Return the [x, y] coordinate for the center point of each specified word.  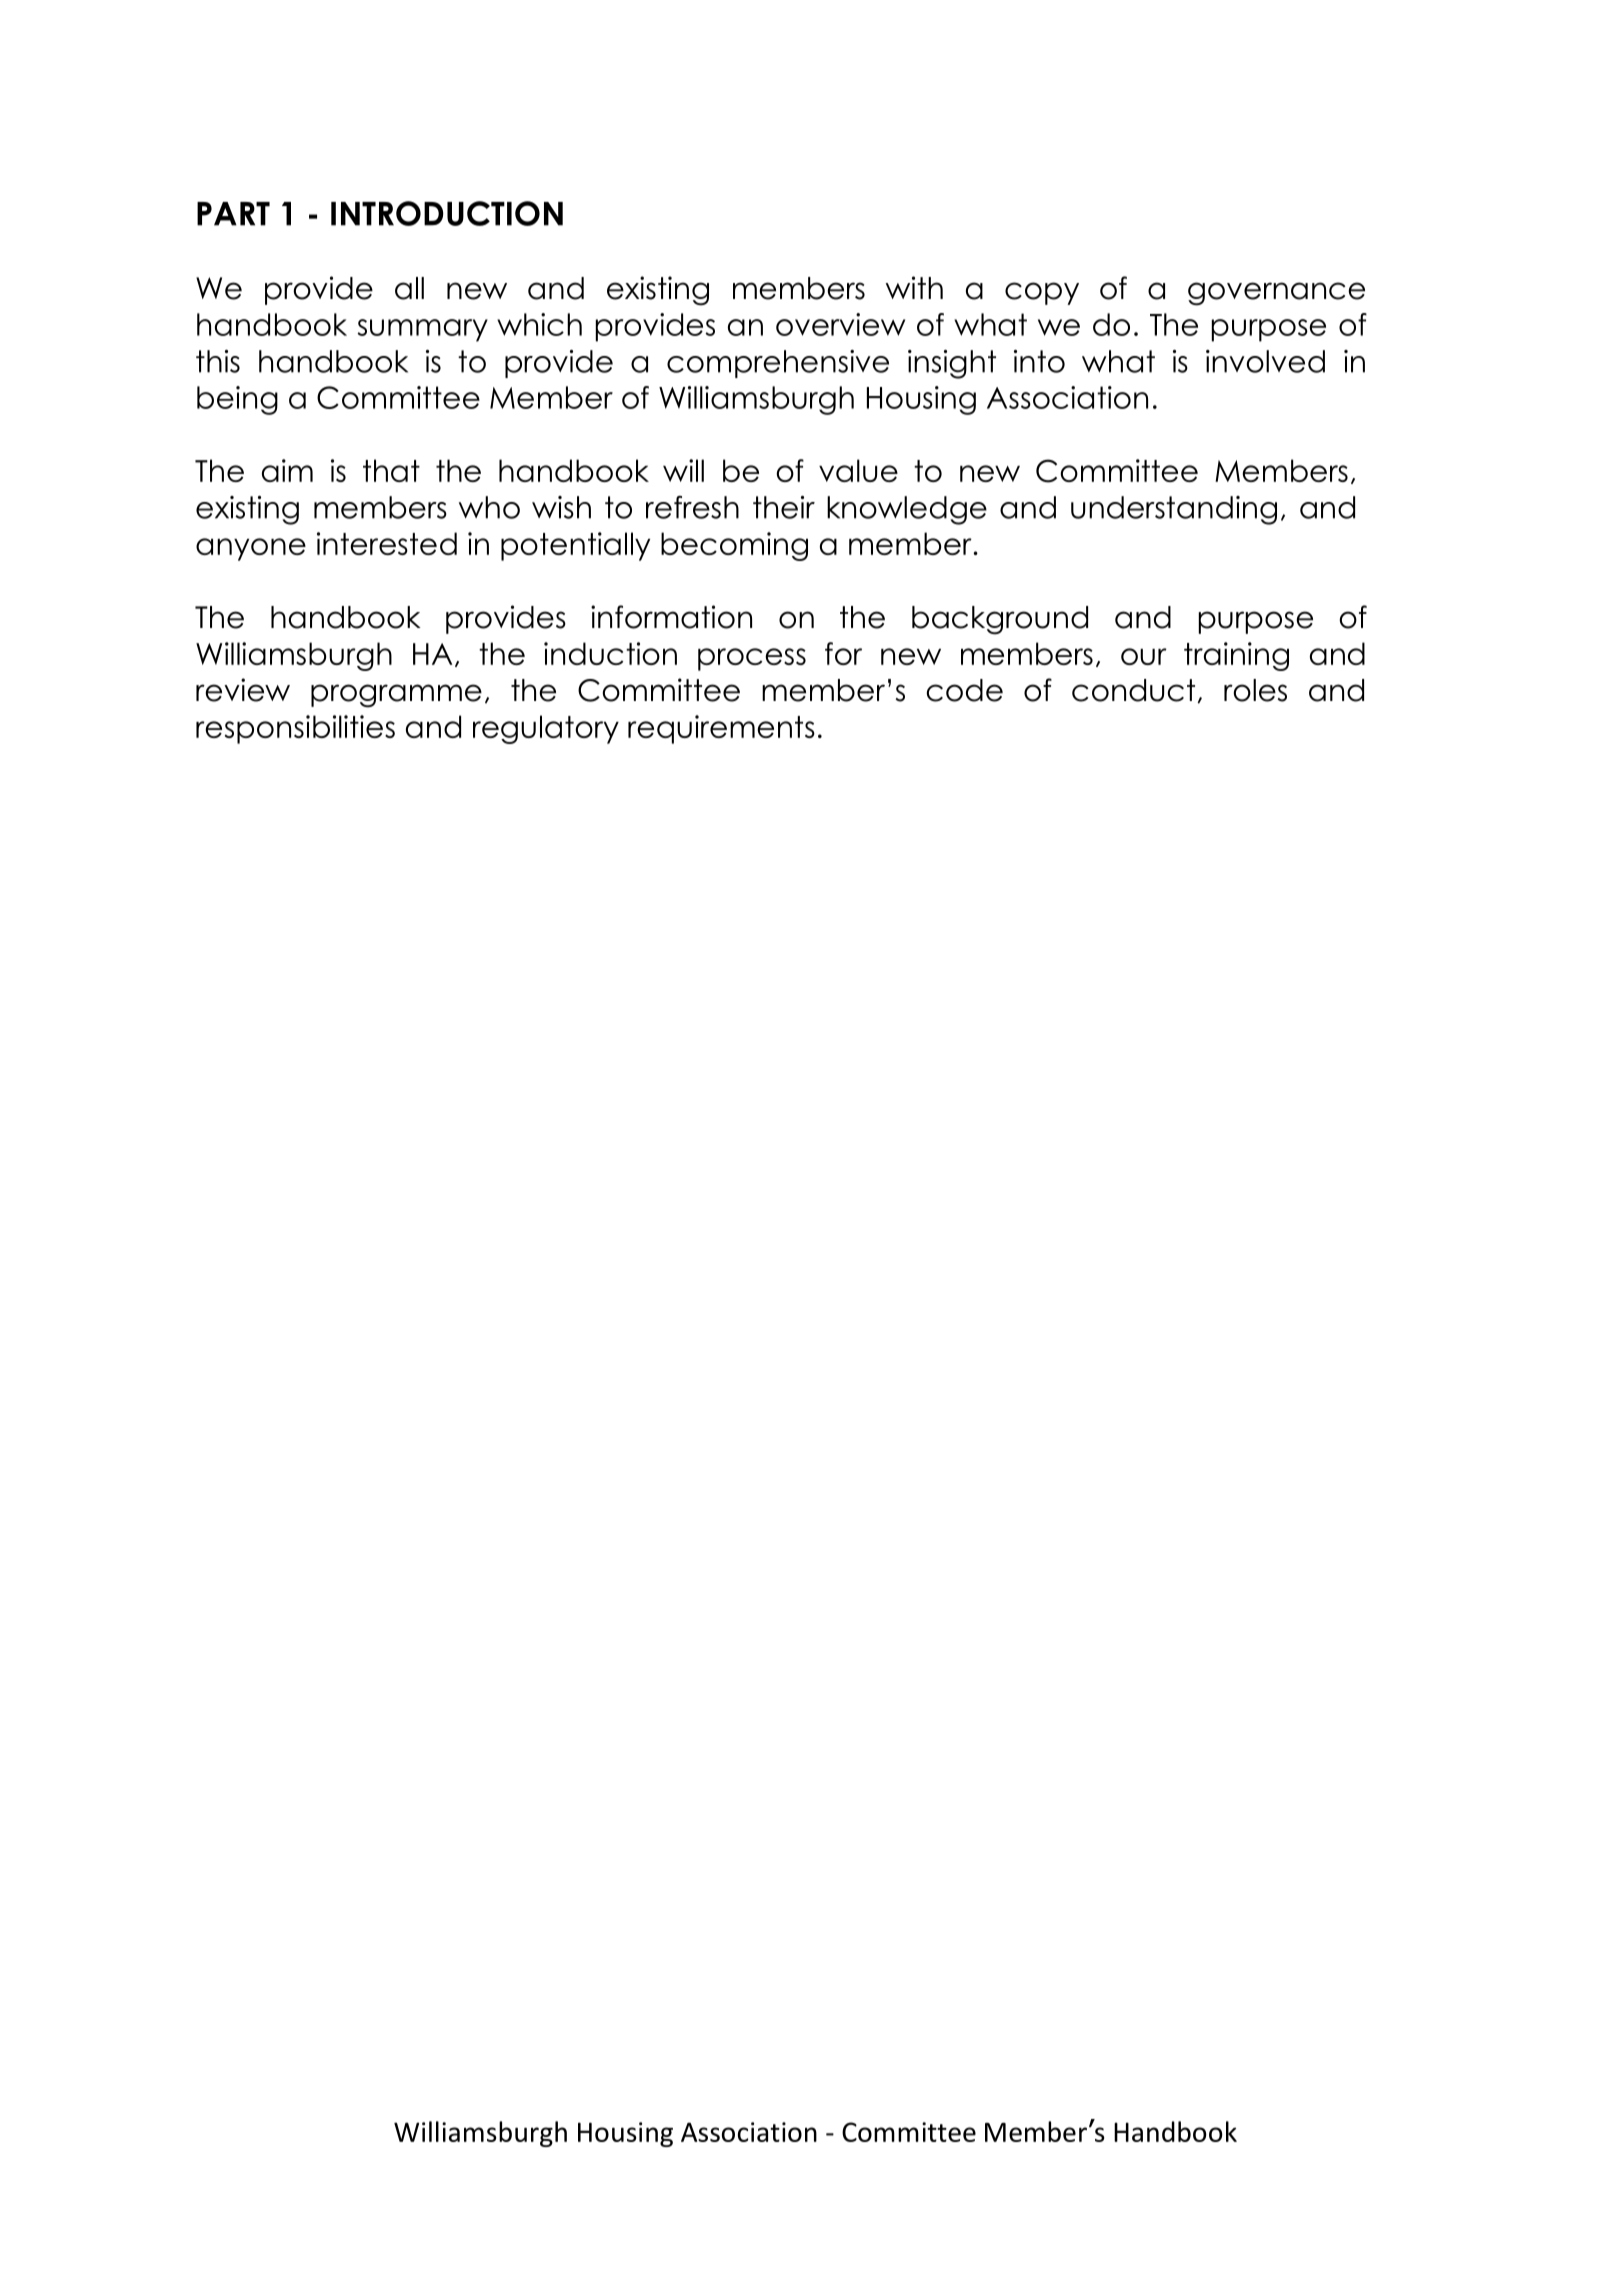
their [784, 507]
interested [387, 543]
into [1039, 361]
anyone [251, 549]
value [858, 470]
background [1000, 620]
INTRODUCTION [447, 213]
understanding [1174, 510]
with [914, 287]
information [671, 617]
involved [1265, 361]
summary [422, 330]
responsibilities [295, 729]
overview [840, 324]
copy [1042, 293]
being [237, 400]
